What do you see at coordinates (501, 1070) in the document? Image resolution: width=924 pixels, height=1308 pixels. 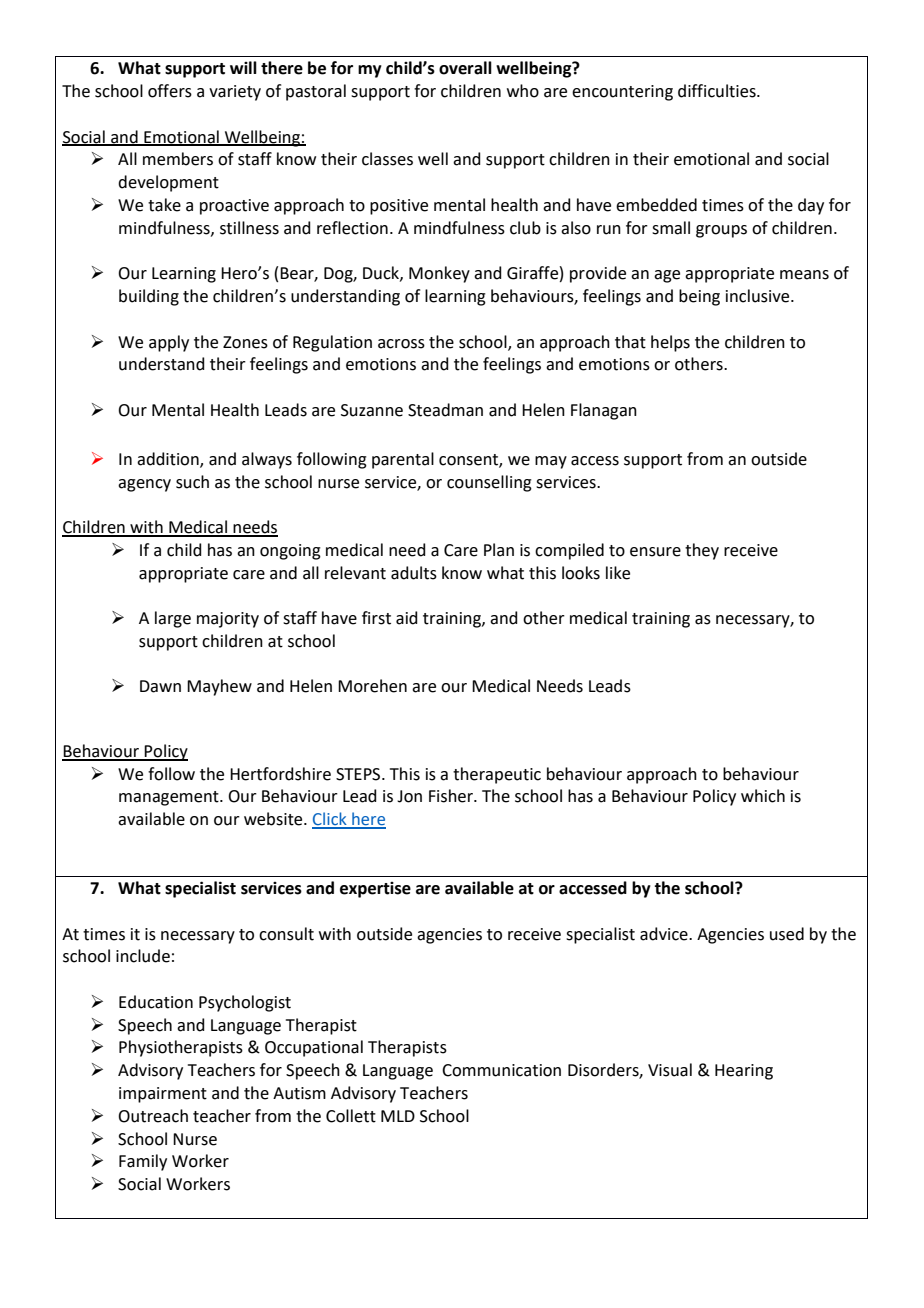 I see `Communication` at bounding box center [501, 1070].
